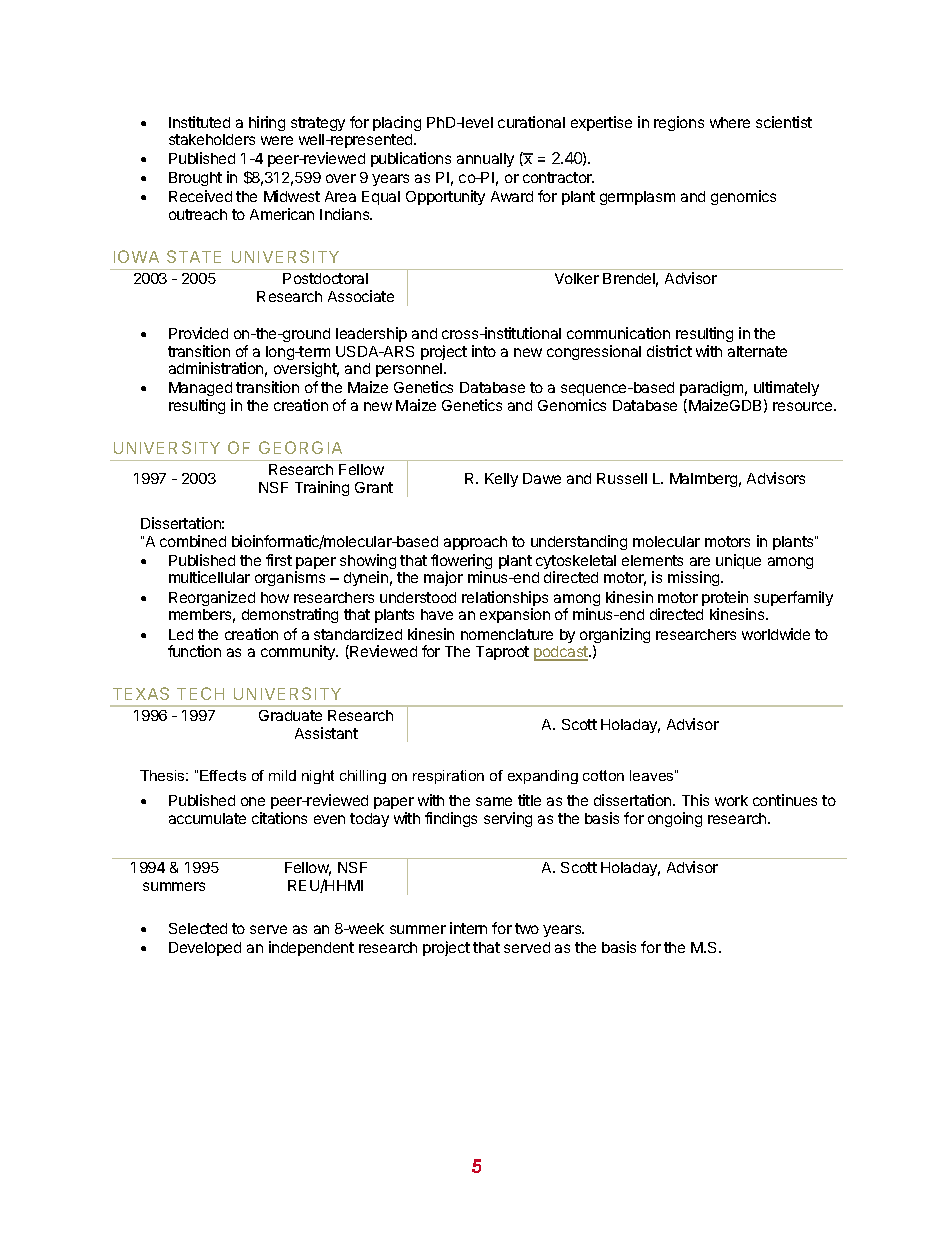 Image resolution: width=952 pixels, height=1233 pixels. What do you see at coordinates (198, 333) in the screenshot?
I see `Provided` at bounding box center [198, 333].
